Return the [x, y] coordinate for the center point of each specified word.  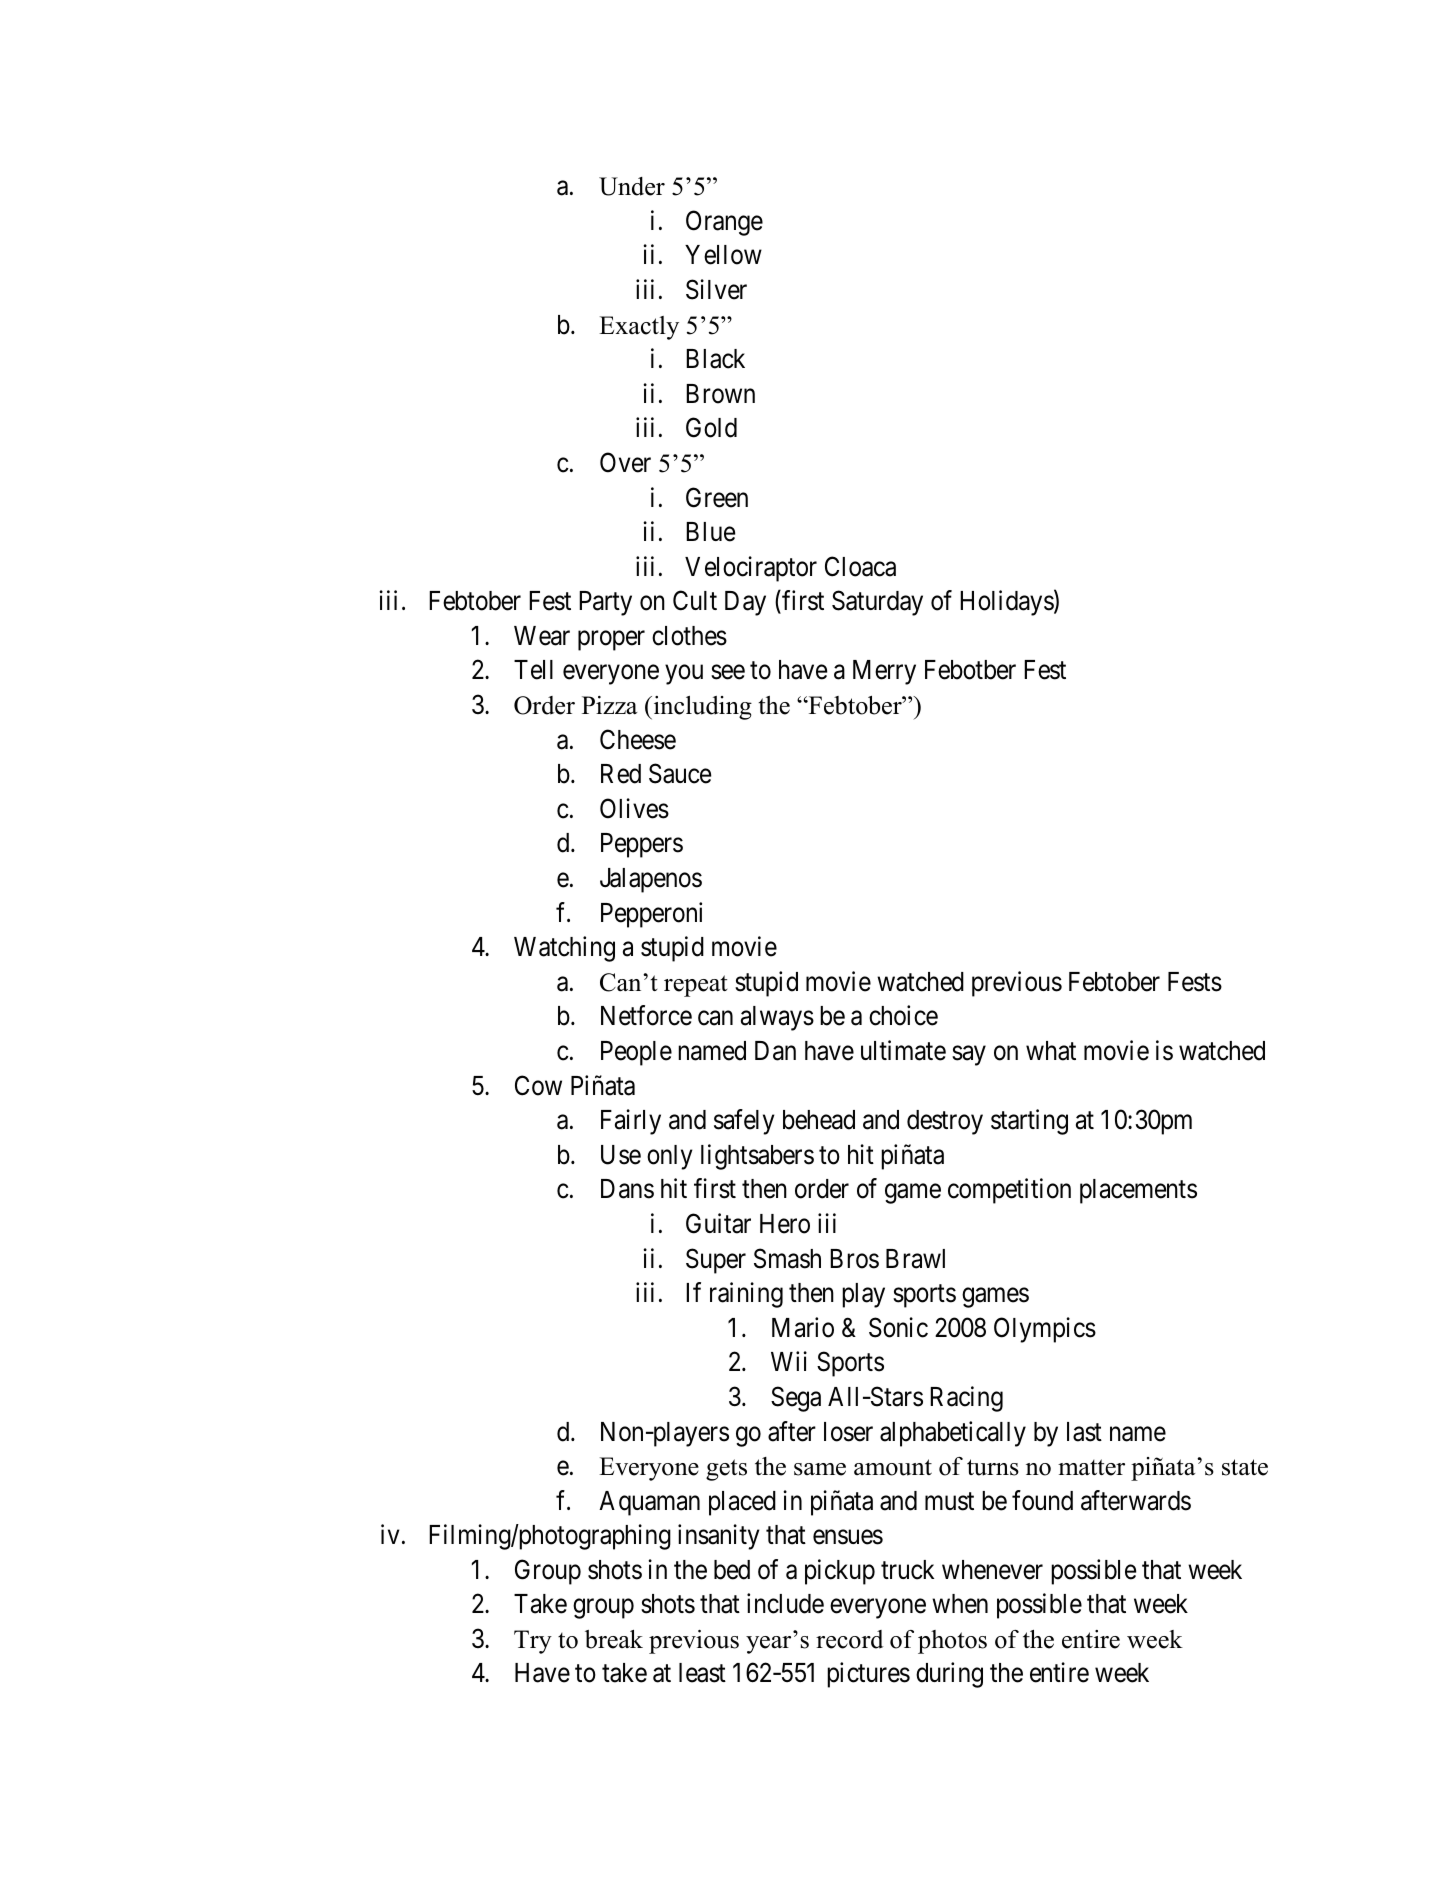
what [1051, 1051]
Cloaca [860, 566]
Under [632, 186]
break [614, 1639]
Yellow [723, 255]
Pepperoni [651, 915]
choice [903, 1015]
